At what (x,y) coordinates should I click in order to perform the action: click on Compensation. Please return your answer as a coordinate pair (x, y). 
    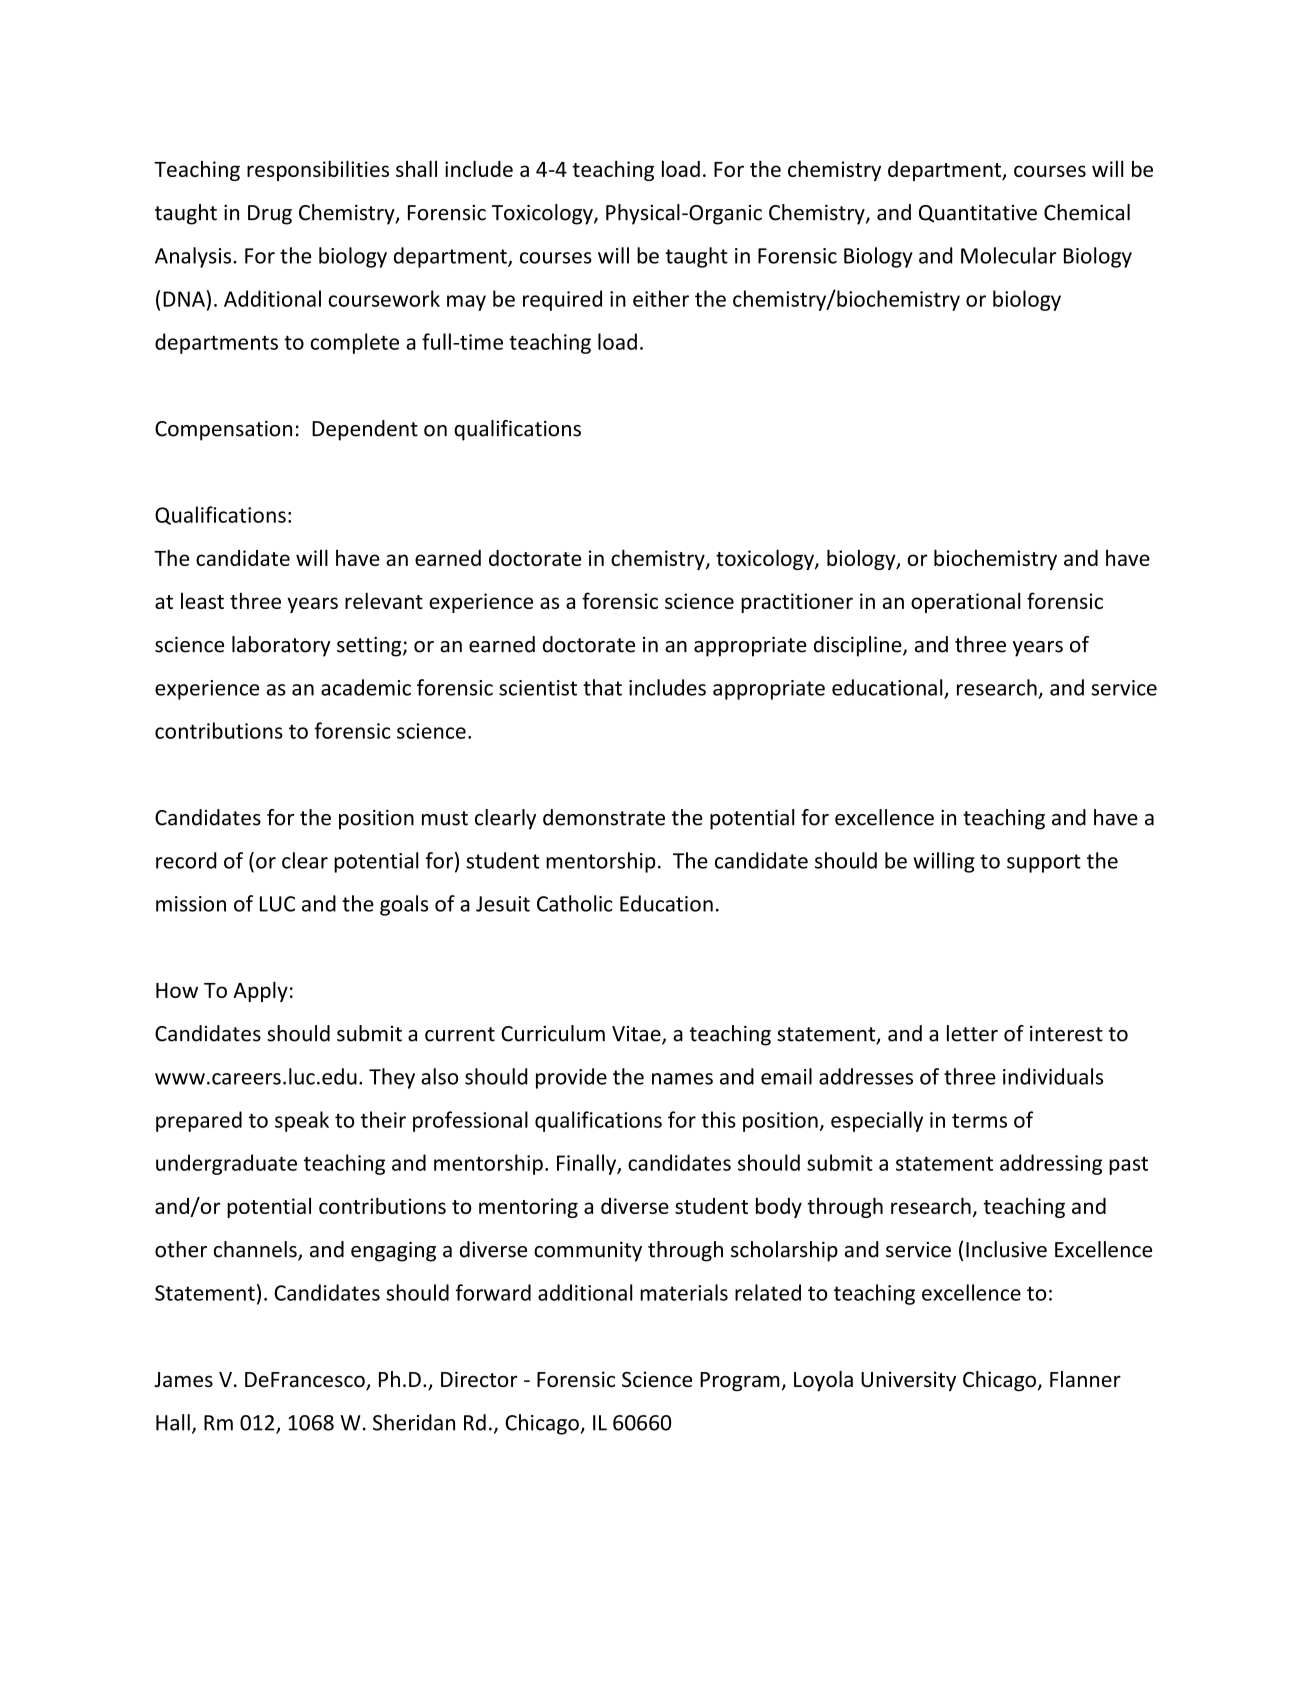
    Looking at the image, I should click on (223, 431).
